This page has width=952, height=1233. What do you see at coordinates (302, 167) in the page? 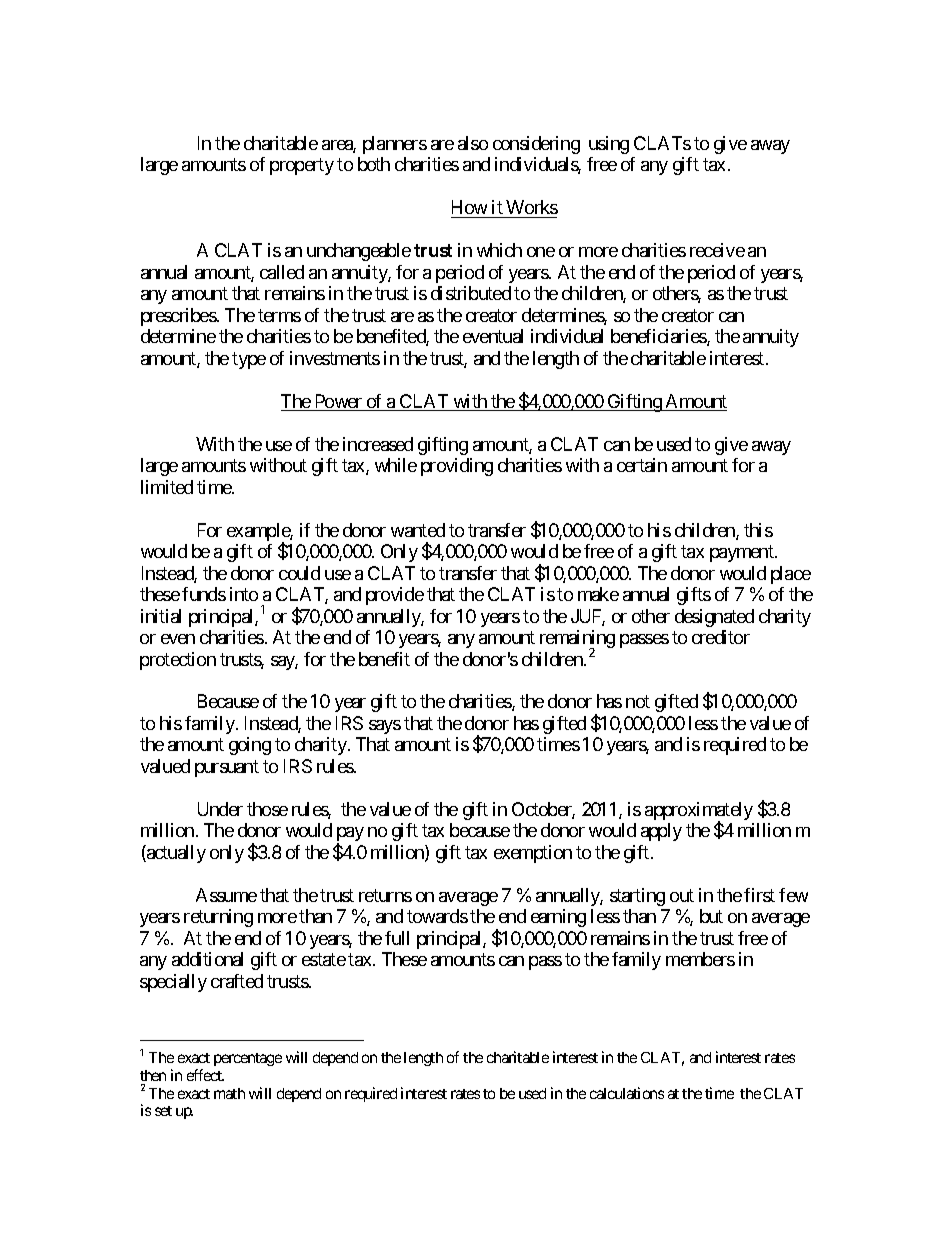
I see `property` at bounding box center [302, 167].
